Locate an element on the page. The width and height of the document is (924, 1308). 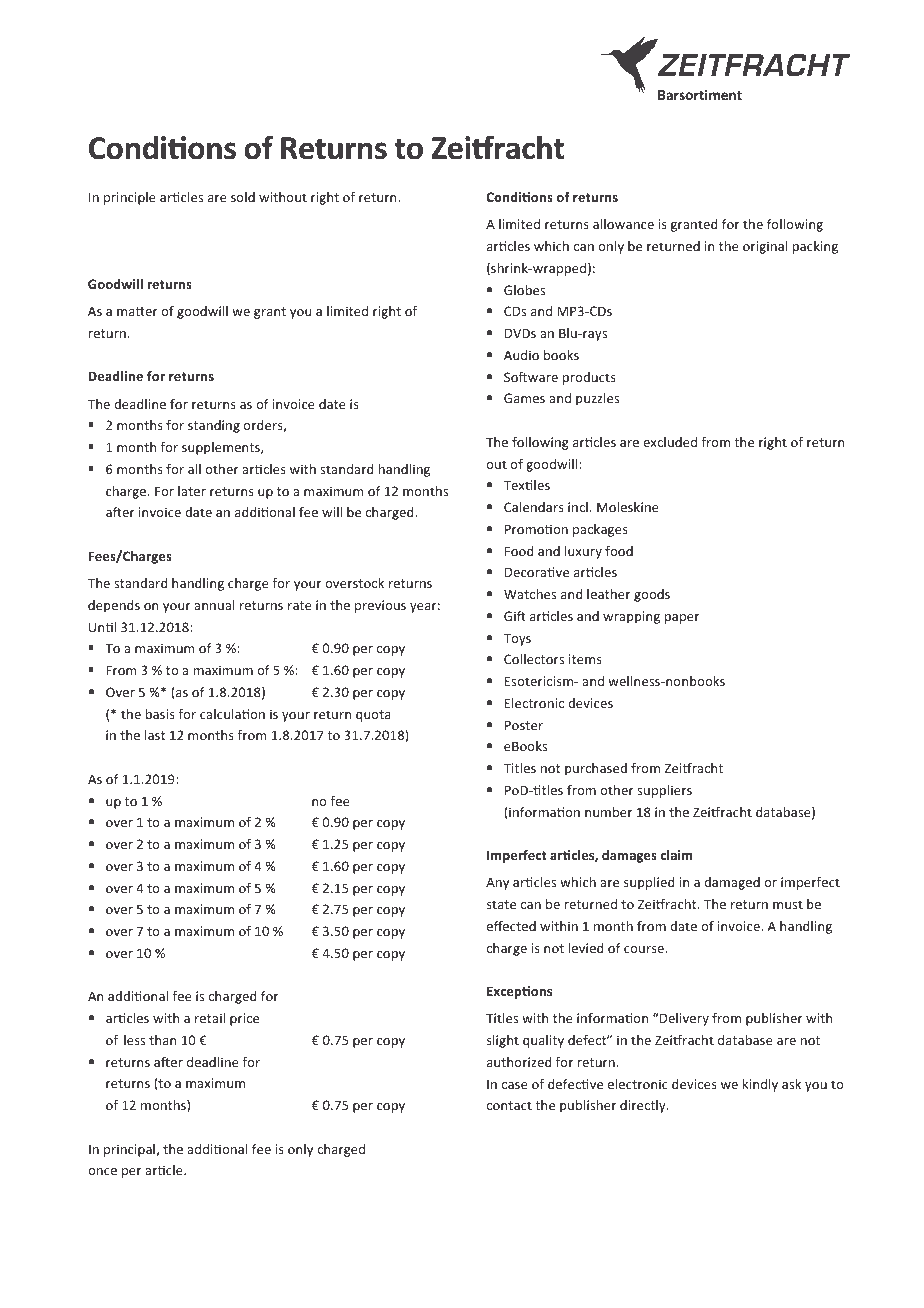
principal is located at coordinates (130, 1150).
